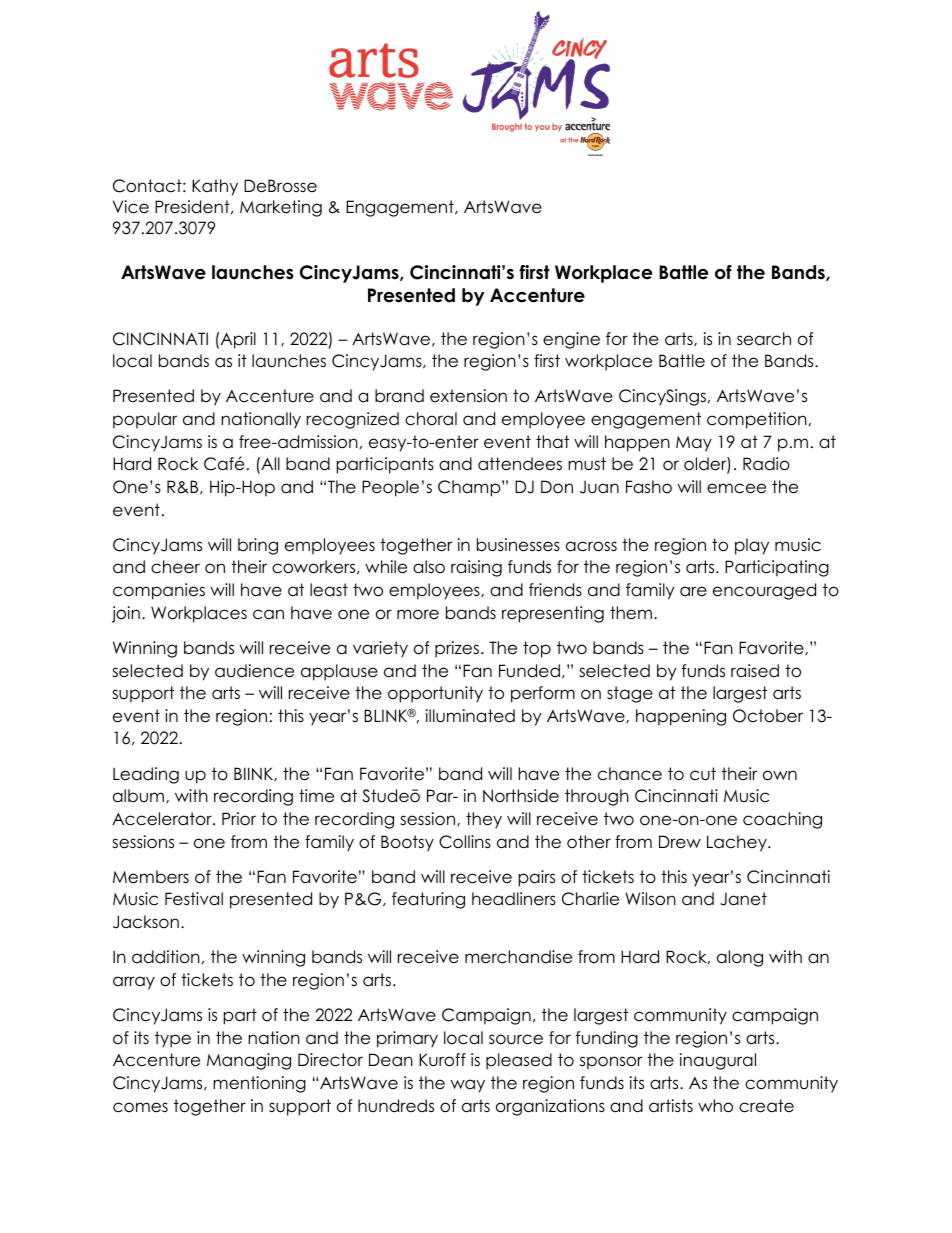  I want to click on Kathy, so click(215, 187).
